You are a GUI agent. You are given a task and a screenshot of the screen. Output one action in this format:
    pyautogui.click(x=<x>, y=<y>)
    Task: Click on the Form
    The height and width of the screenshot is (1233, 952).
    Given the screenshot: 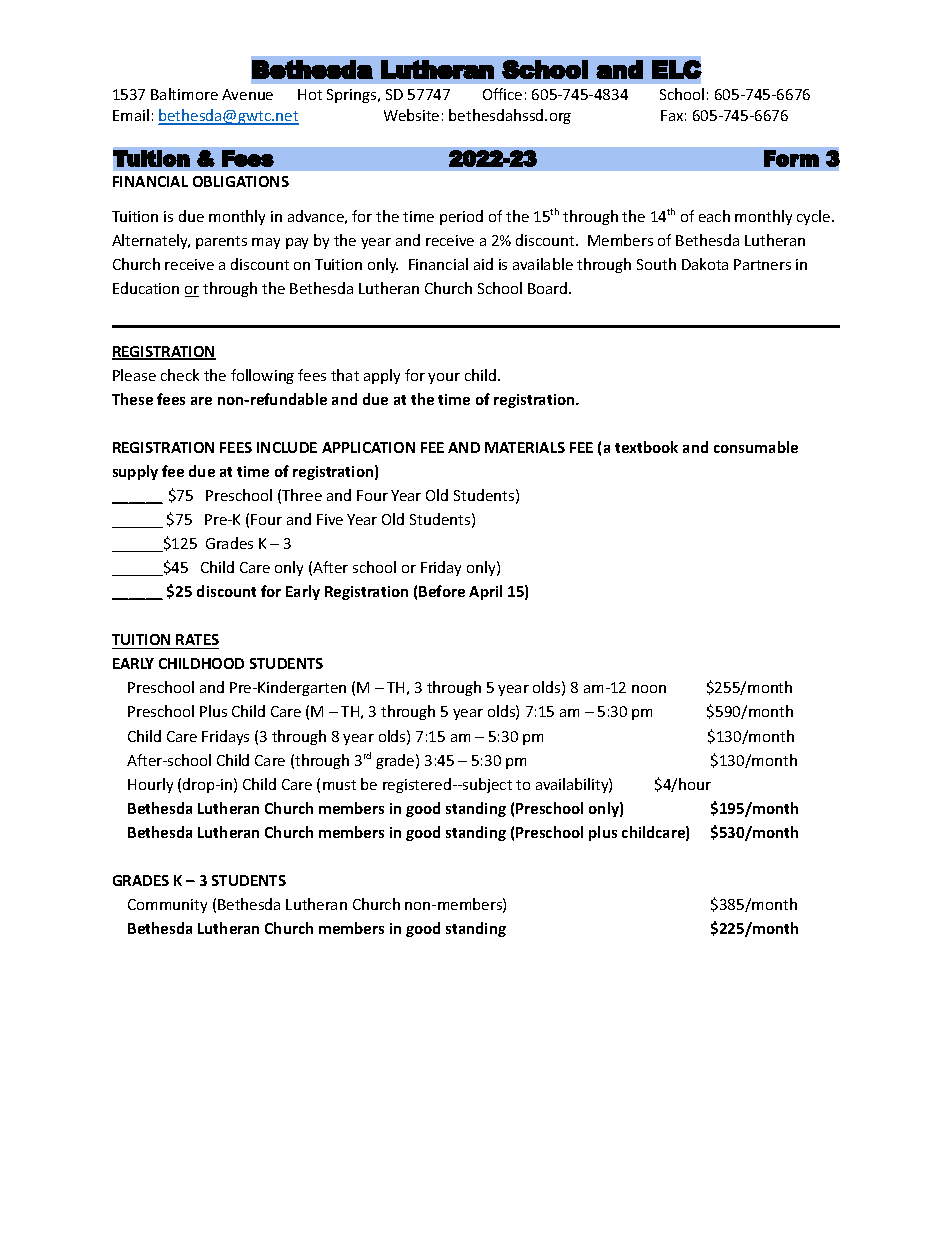 What is the action you would take?
    pyautogui.click(x=791, y=158)
